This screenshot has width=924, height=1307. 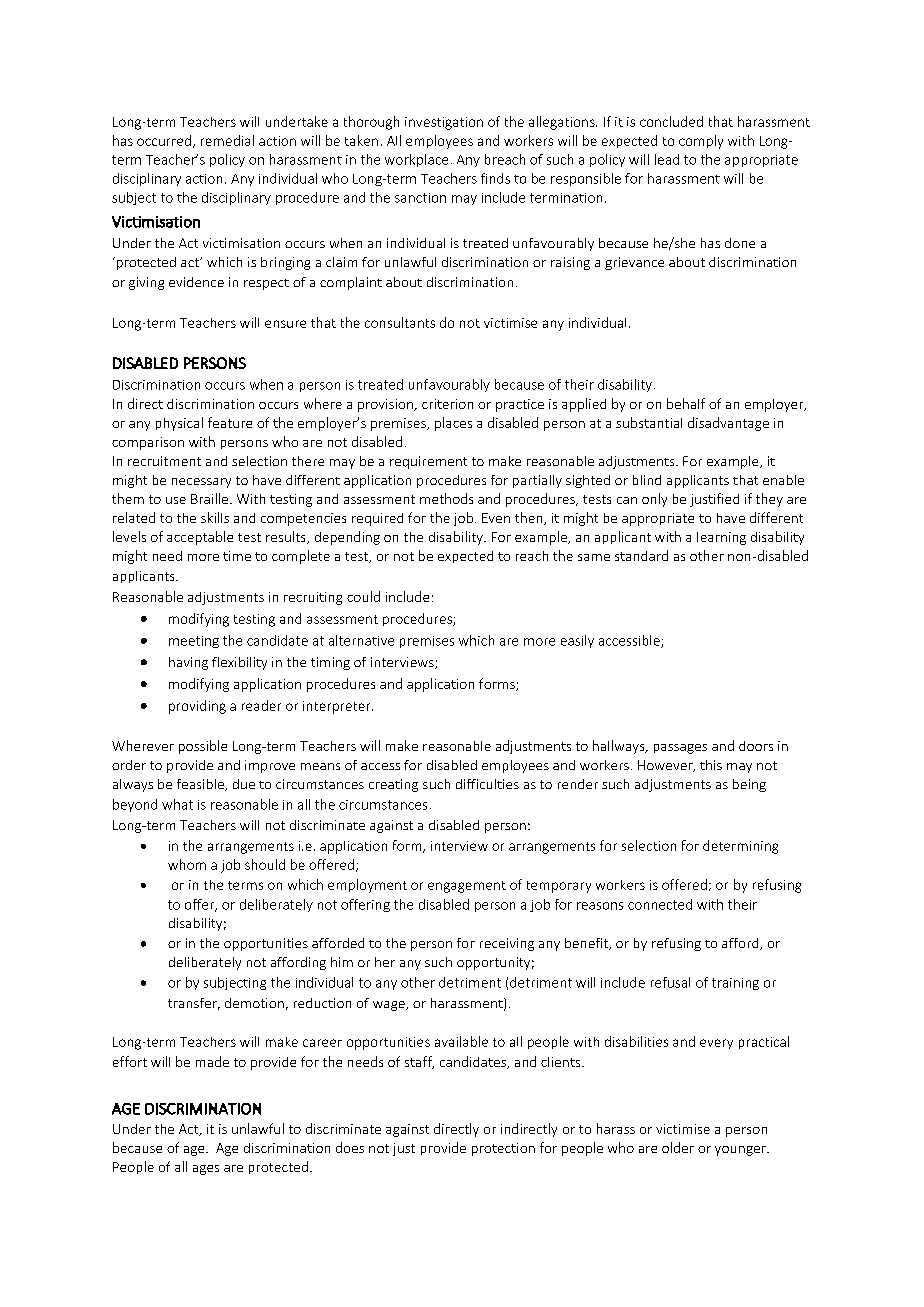 I want to click on remedial, so click(x=227, y=140).
